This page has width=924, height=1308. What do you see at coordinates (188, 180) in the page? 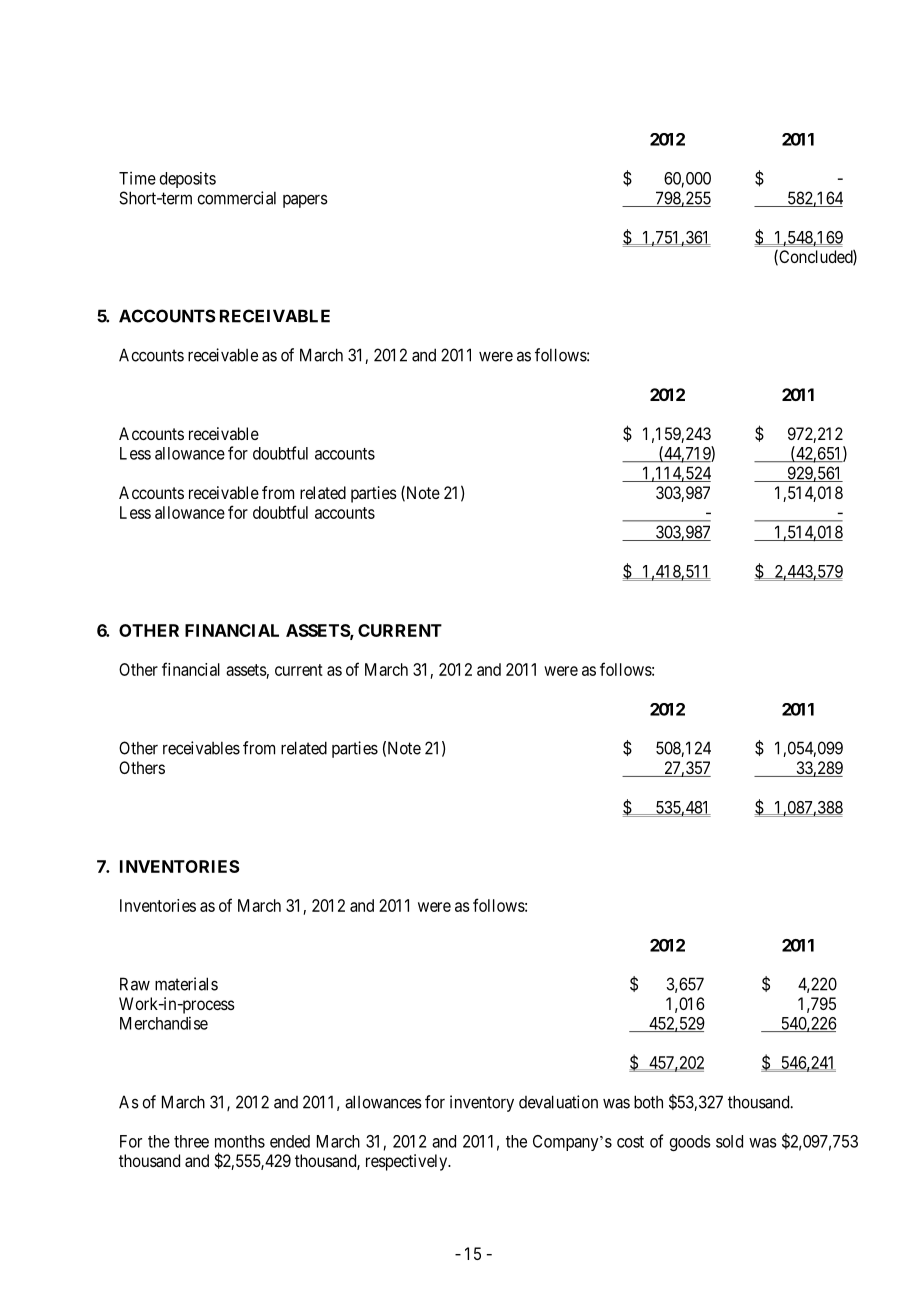
I see `deposits` at bounding box center [188, 180].
